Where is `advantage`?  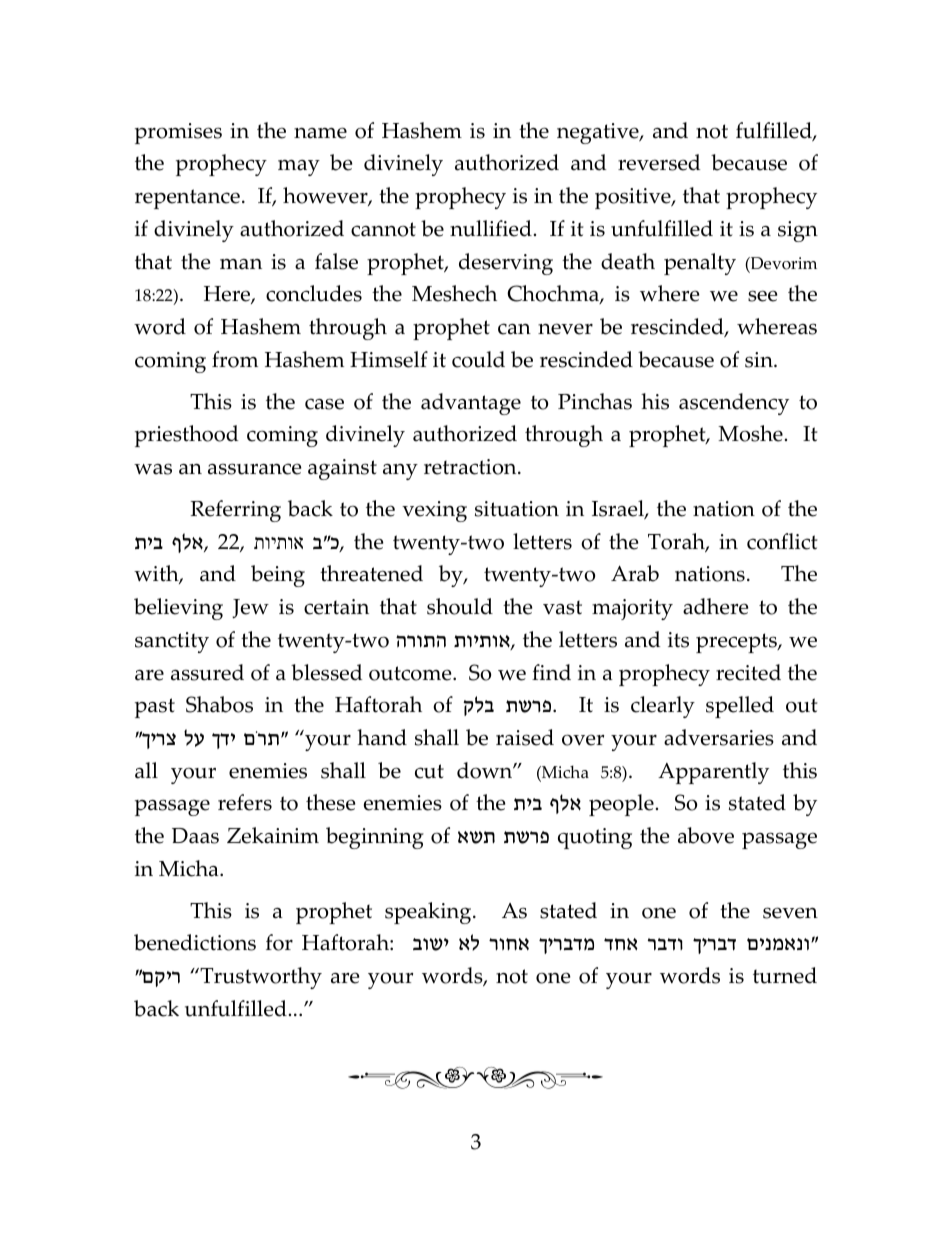 advantage is located at coordinates (471, 404).
